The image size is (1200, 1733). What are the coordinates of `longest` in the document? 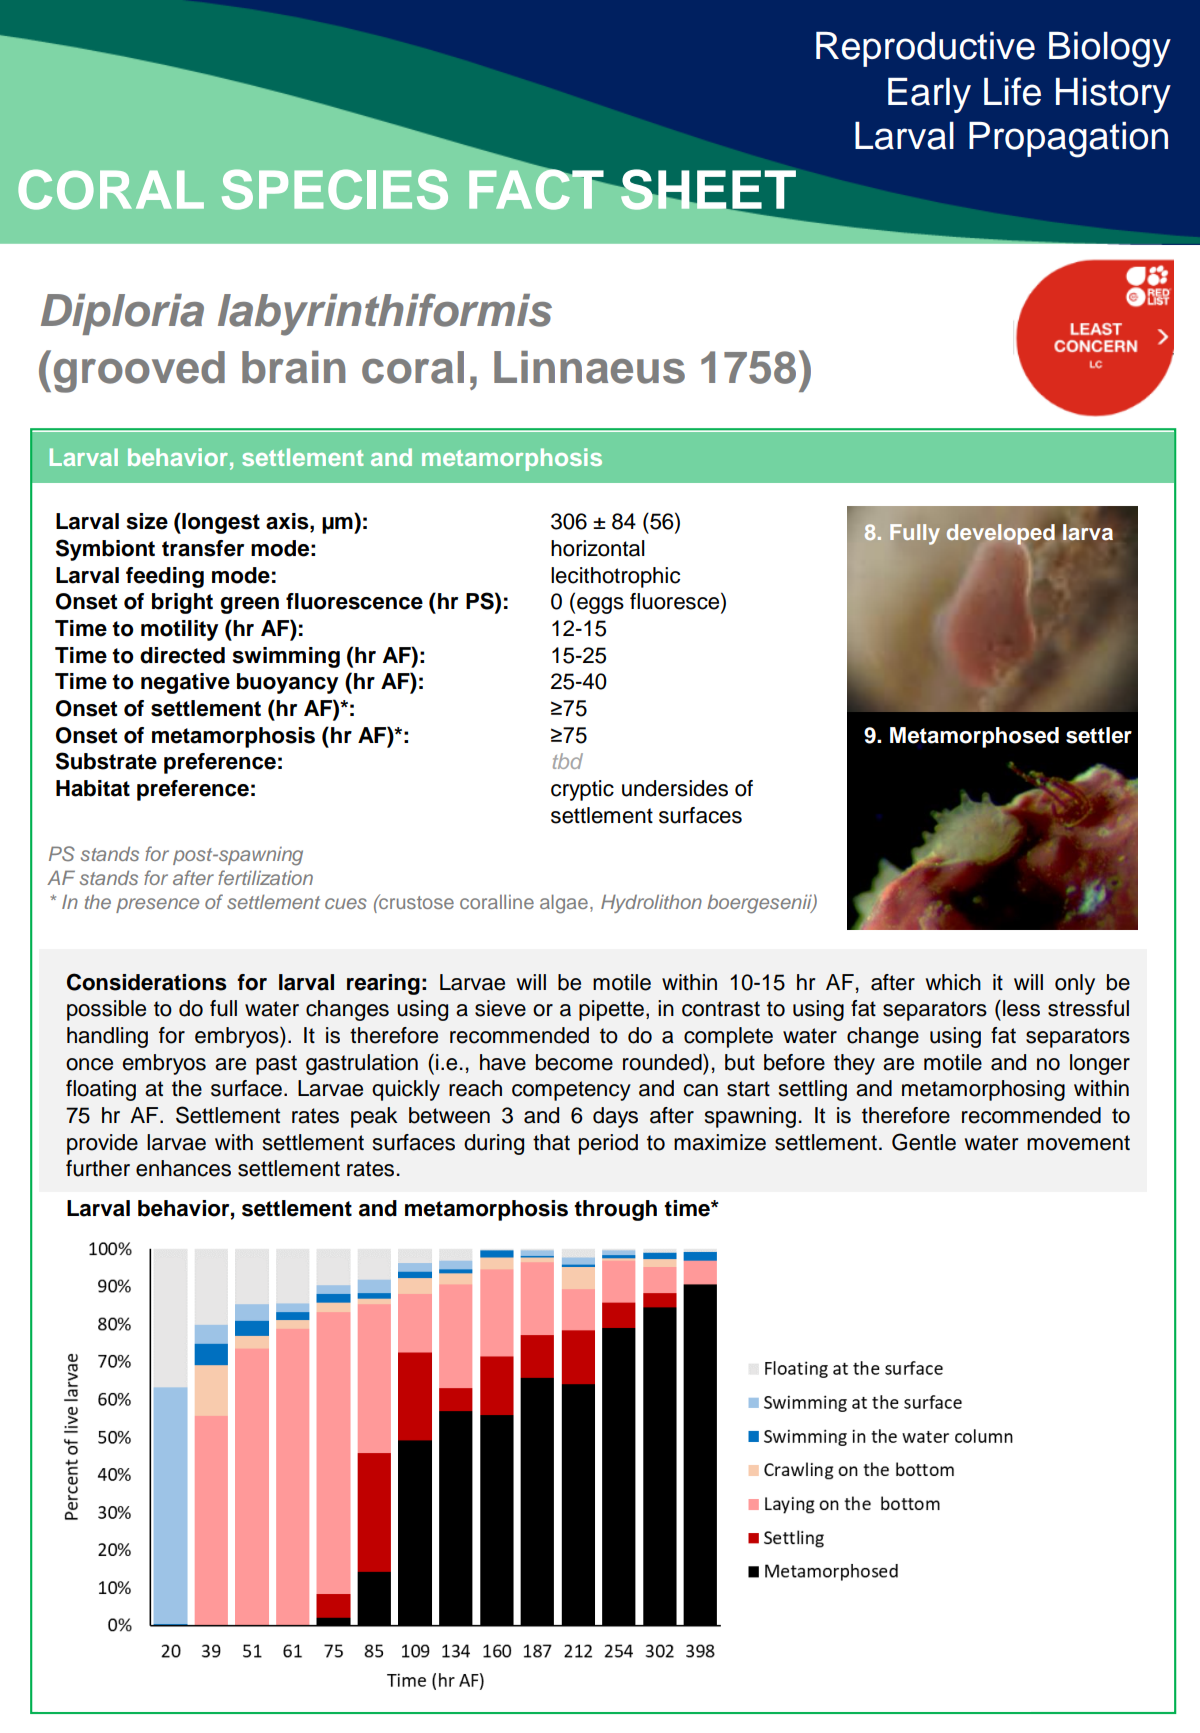 It's located at (220, 523).
